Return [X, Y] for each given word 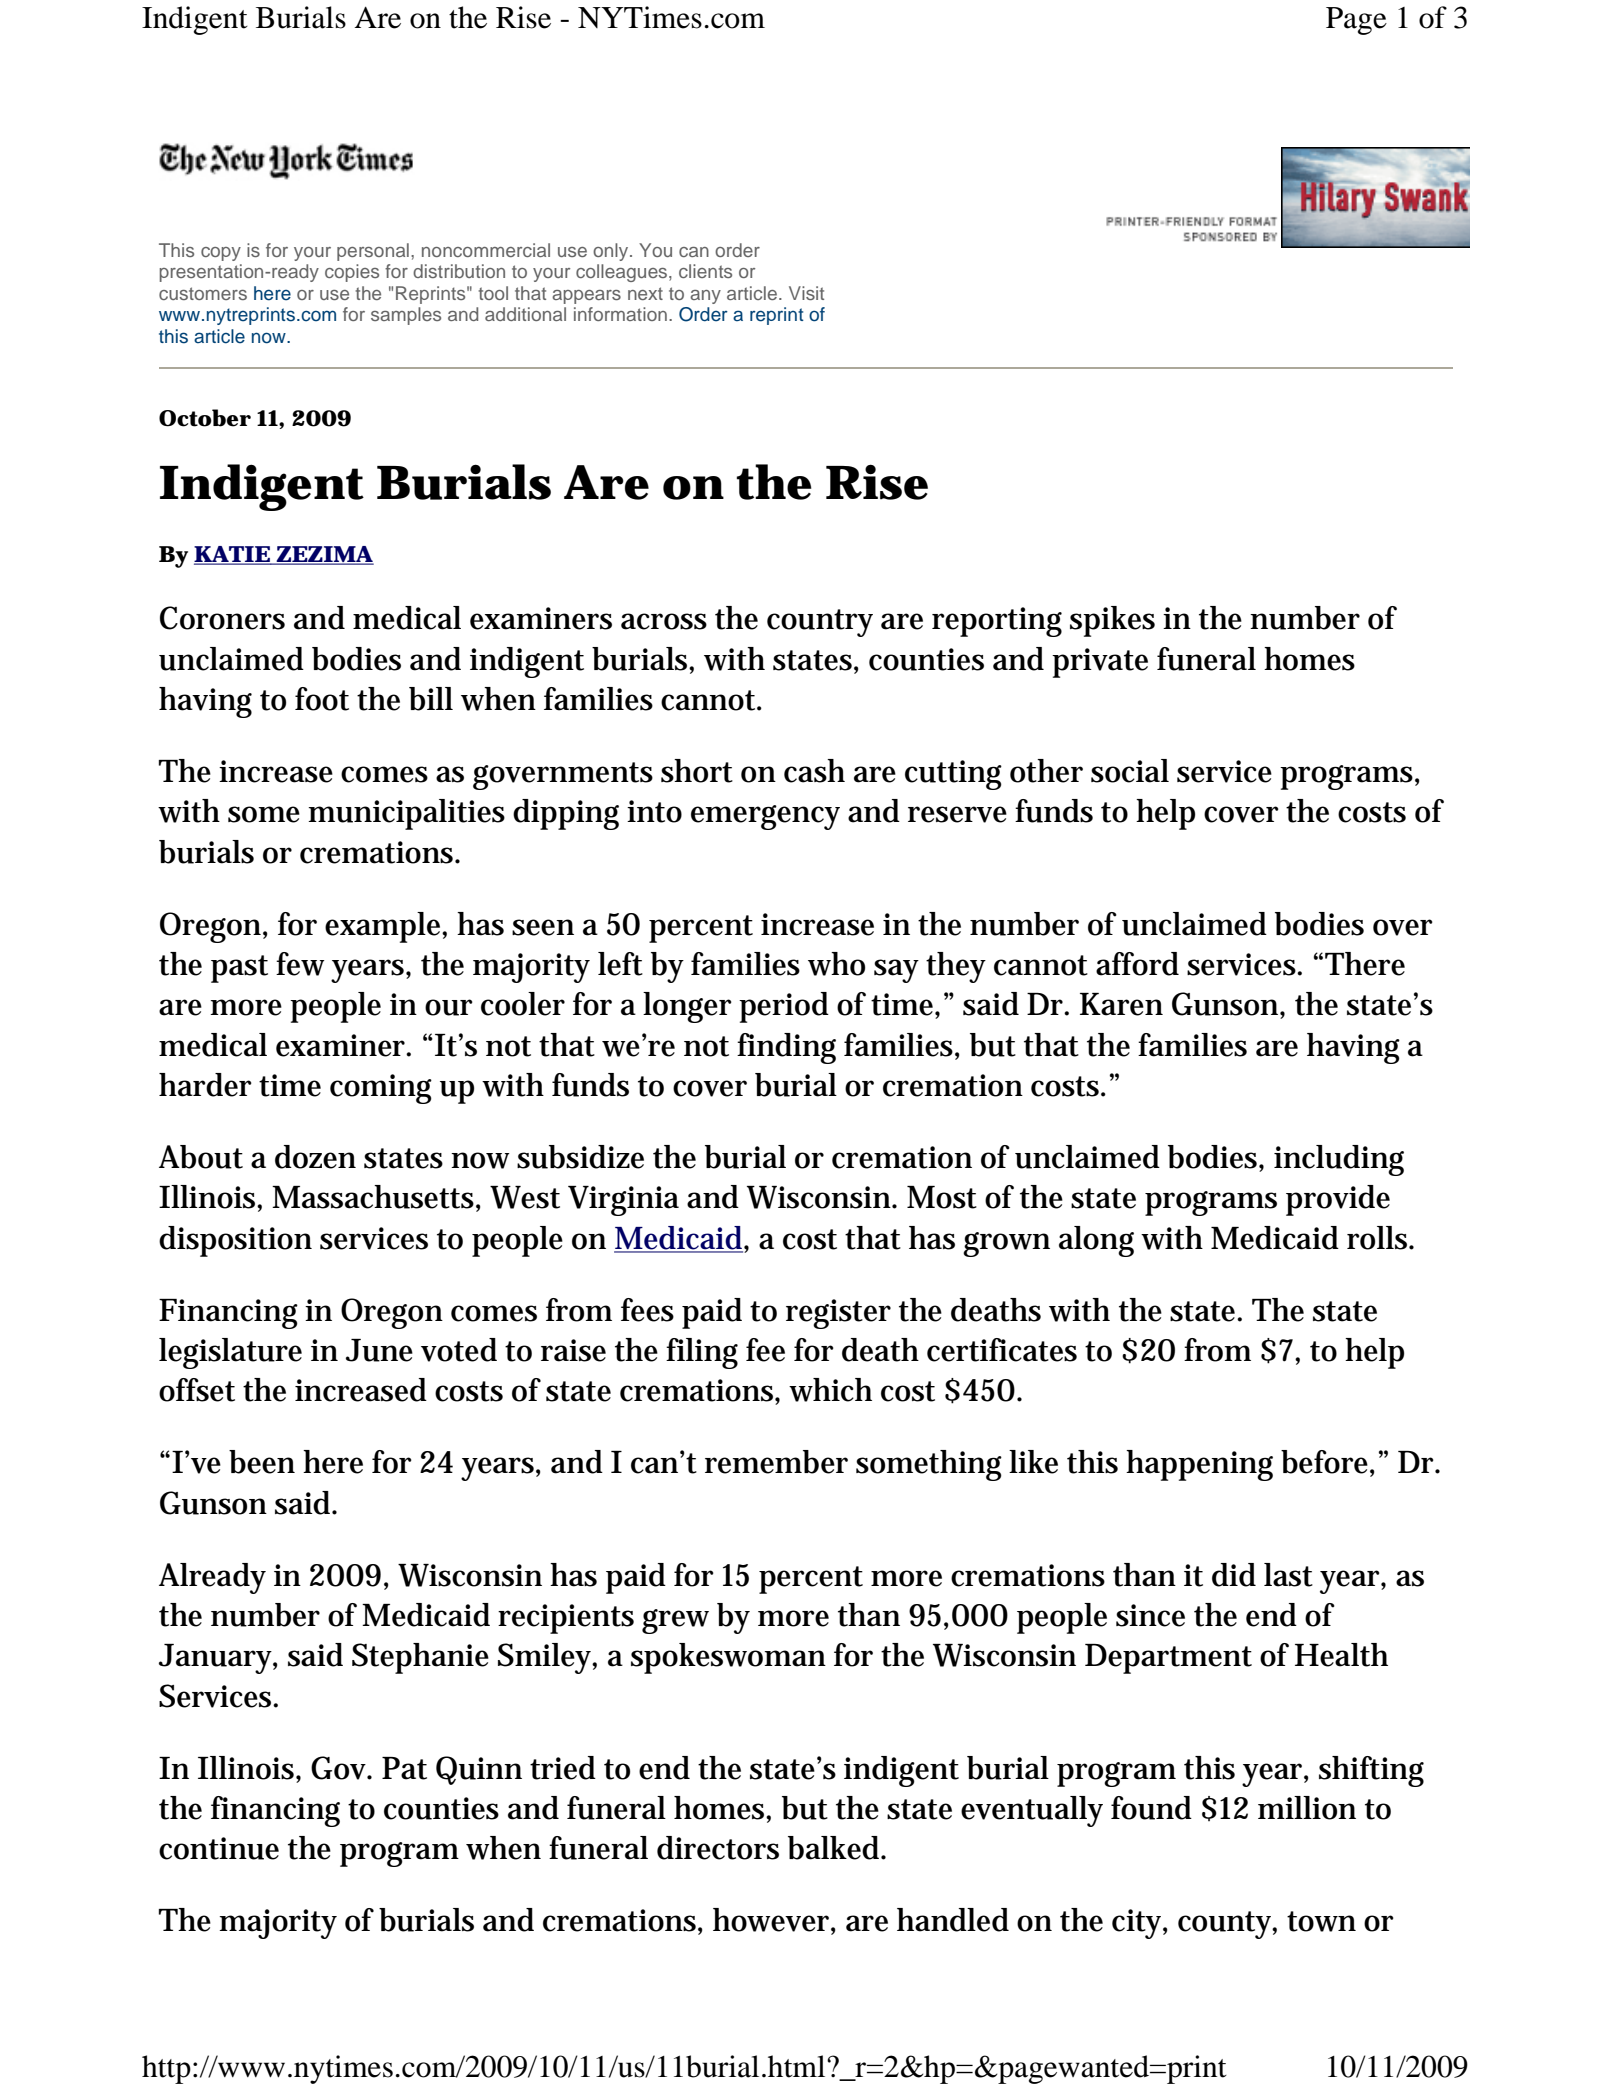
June [379, 1350]
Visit [806, 293]
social [1130, 771]
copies [352, 273]
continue [219, 1848]
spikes [1112, 621]
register [838, 1314]
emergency [765, 817]
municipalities [407, 814]
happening [1199, 1465]
